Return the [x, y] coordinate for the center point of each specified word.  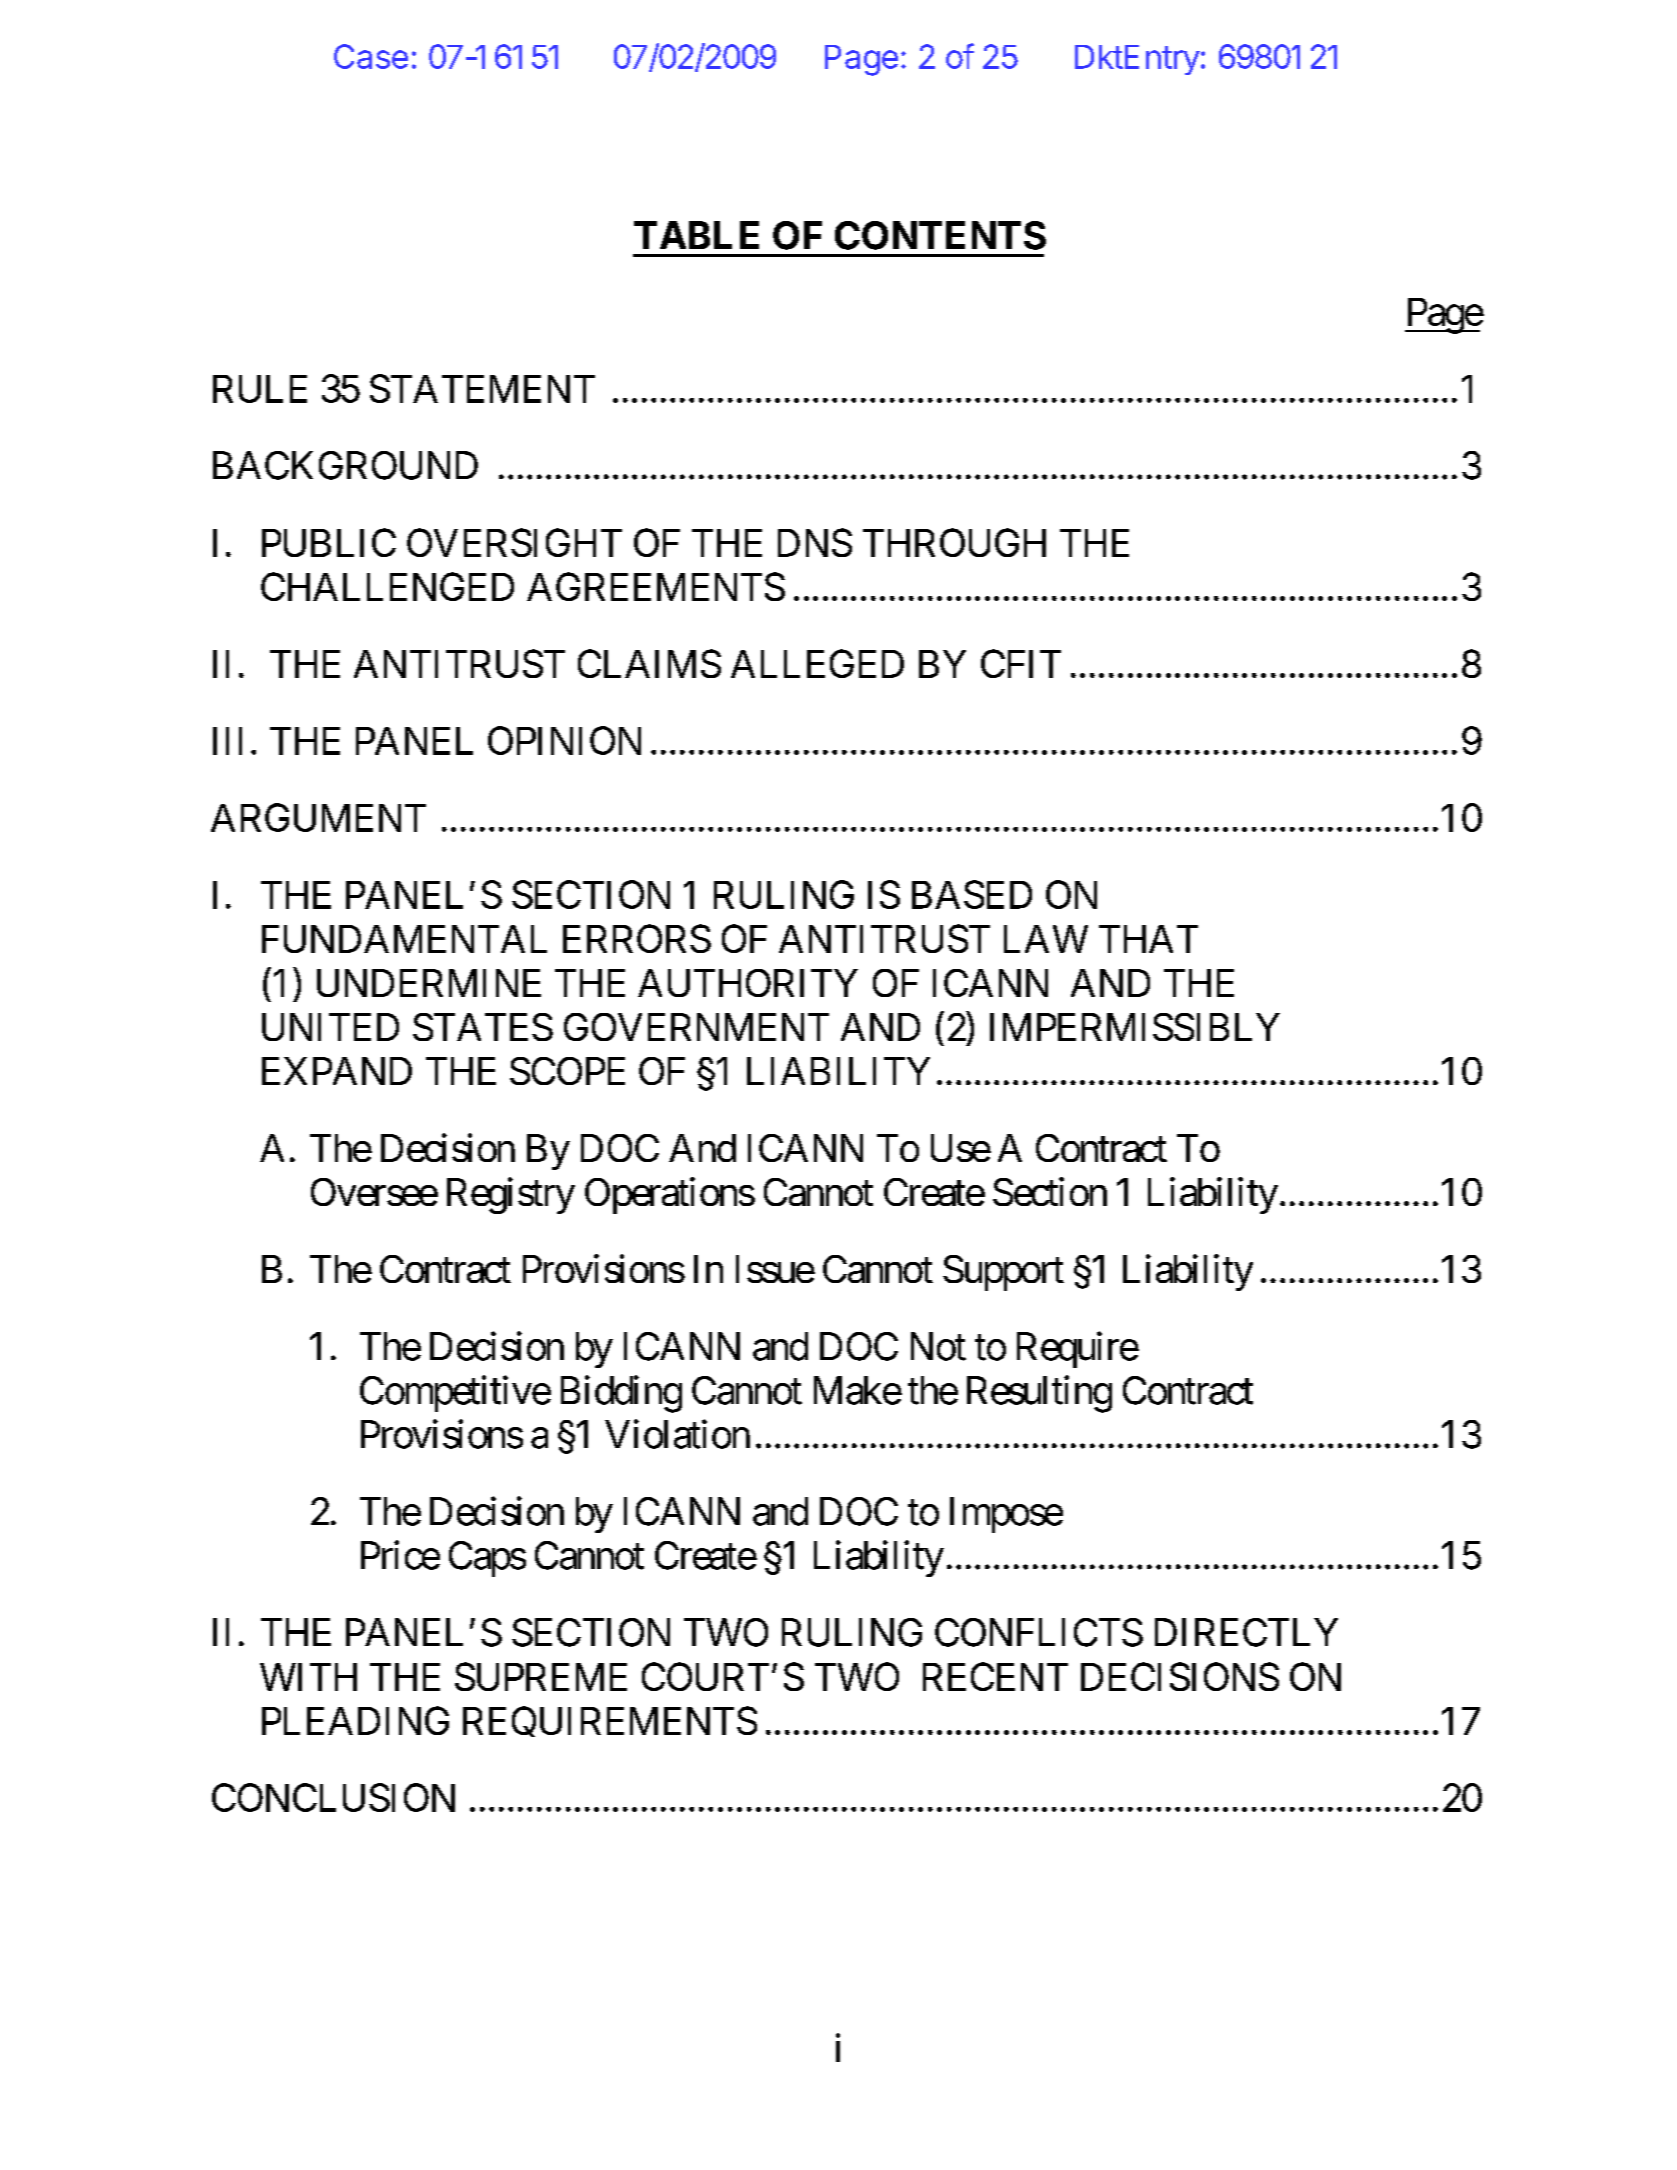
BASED [972, 894]
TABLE [696, 235]
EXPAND [337, 1071]
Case [371, 56]
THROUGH [954, 542]
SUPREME [541, 1676]
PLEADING [355, 1720]
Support [1003, 1273]
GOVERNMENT [696, 1027]
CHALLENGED [387, 586]
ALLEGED [817, 663]
